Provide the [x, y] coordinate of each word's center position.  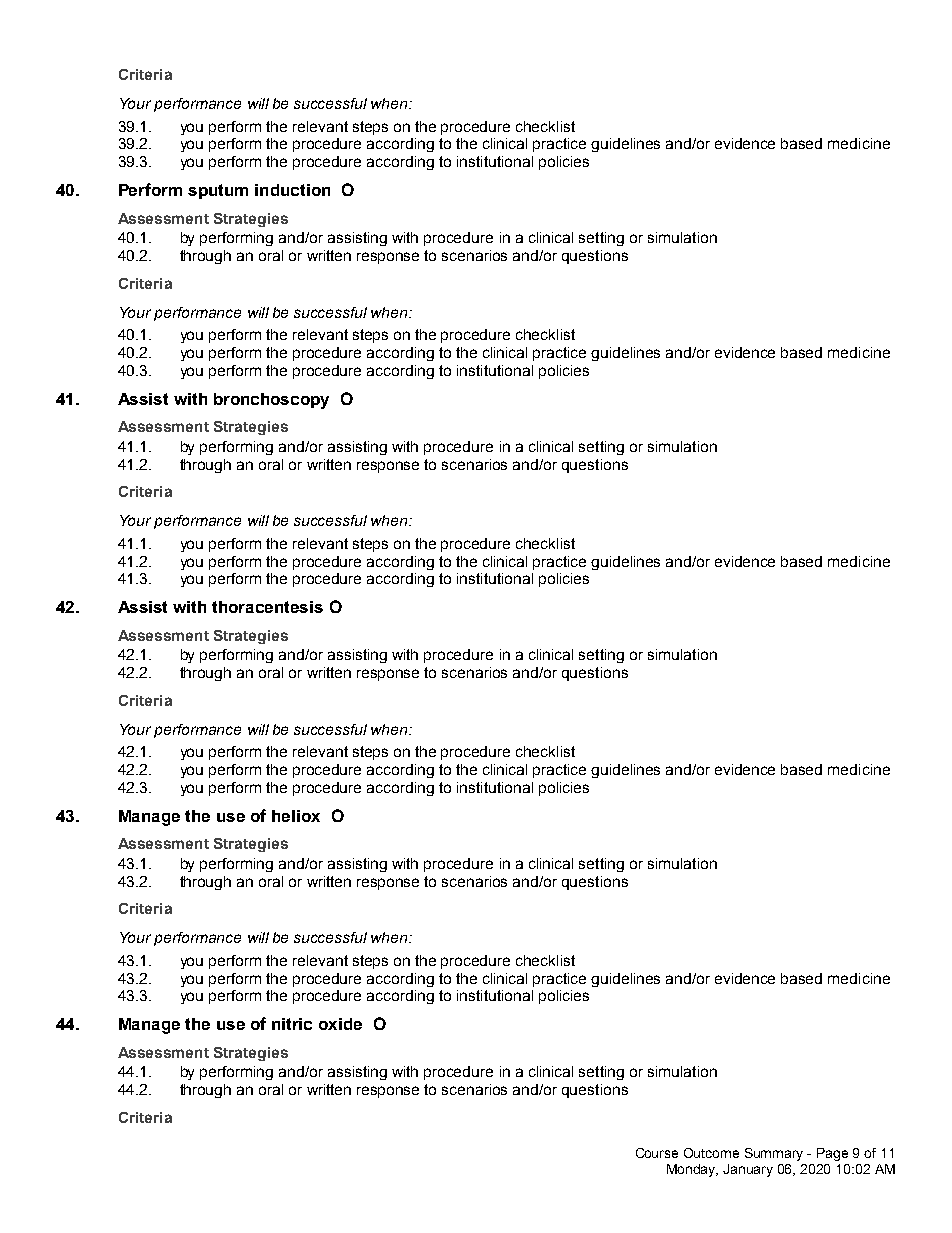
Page [832, 1154]
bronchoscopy [271, 401]
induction [292, 190]
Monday [692, 1170]
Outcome [711, 1153]
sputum [218, 191]
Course [657, 1153]
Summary [774, 1154]
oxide [340, 1024]
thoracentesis [267, 607]
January [748, 1170]
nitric [292, 1024]
